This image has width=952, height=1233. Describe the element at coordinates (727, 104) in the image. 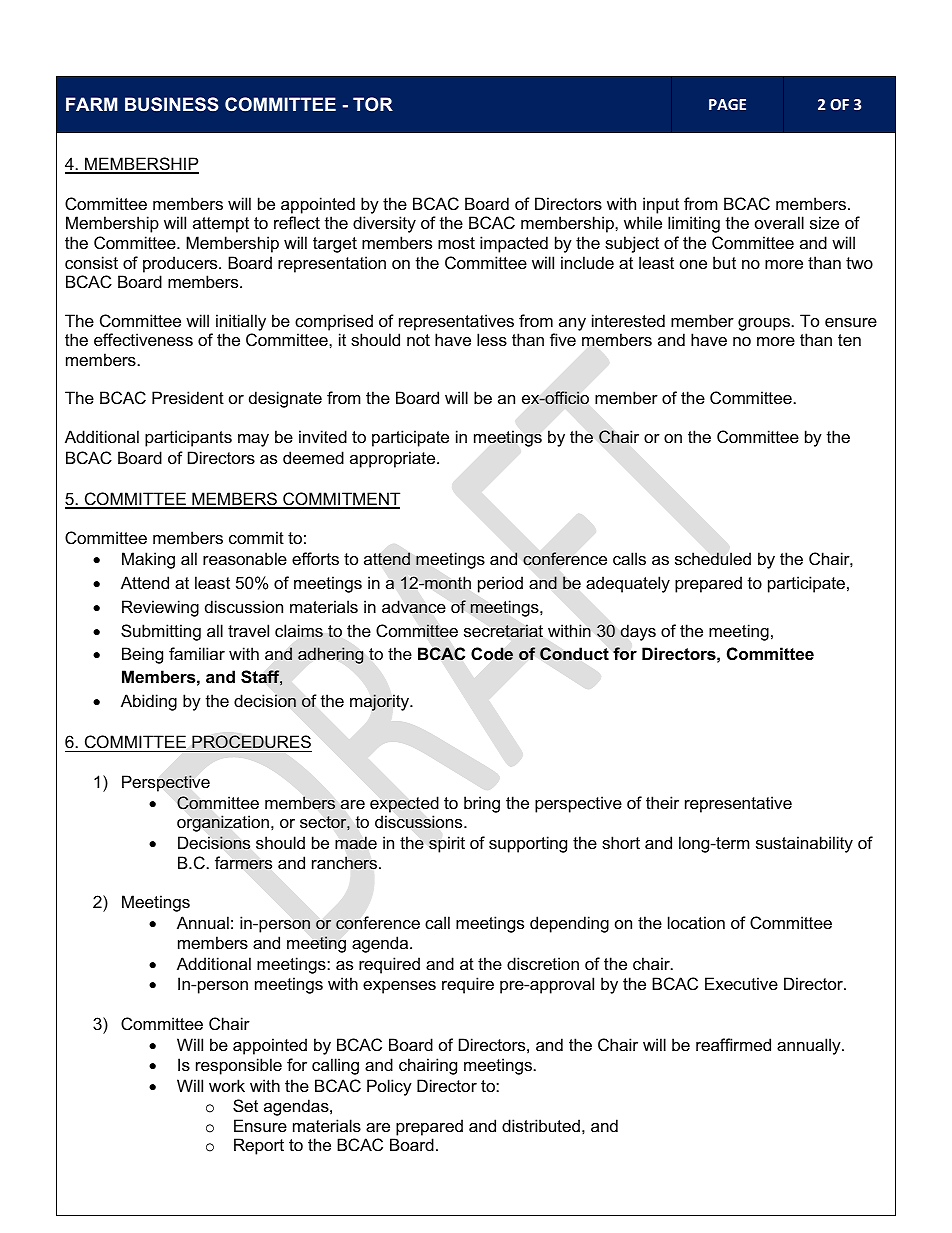

I see `PAGE` at that location.
